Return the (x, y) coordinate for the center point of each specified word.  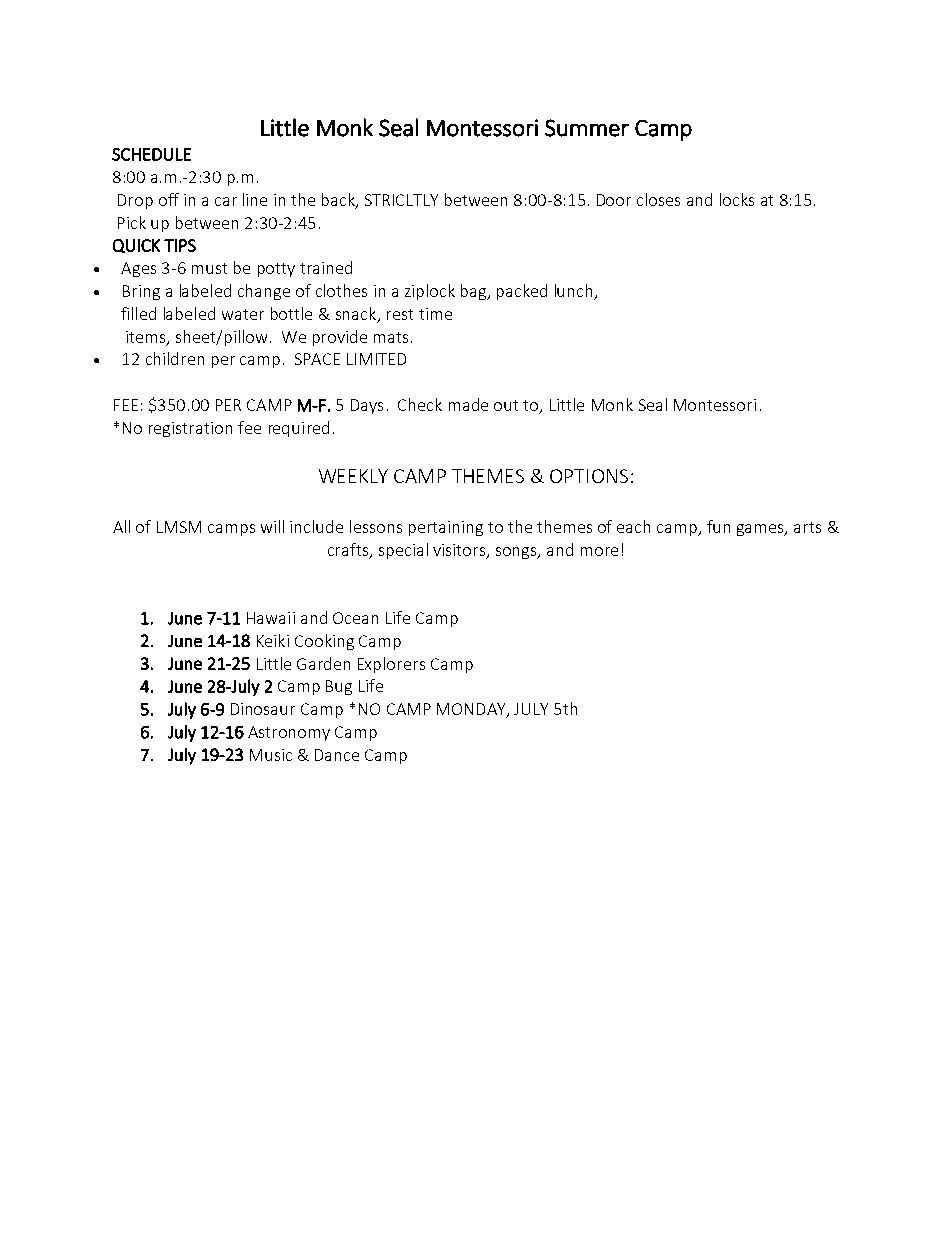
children (175, 358)
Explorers (391, 665)
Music (271, 755)
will (272, 526)
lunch (575, 292)
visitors (460, 551)
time (435, 314)
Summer (587, 128)
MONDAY (472, 710)
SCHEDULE (151, 154)
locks (737, 199)
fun (718, 526)
